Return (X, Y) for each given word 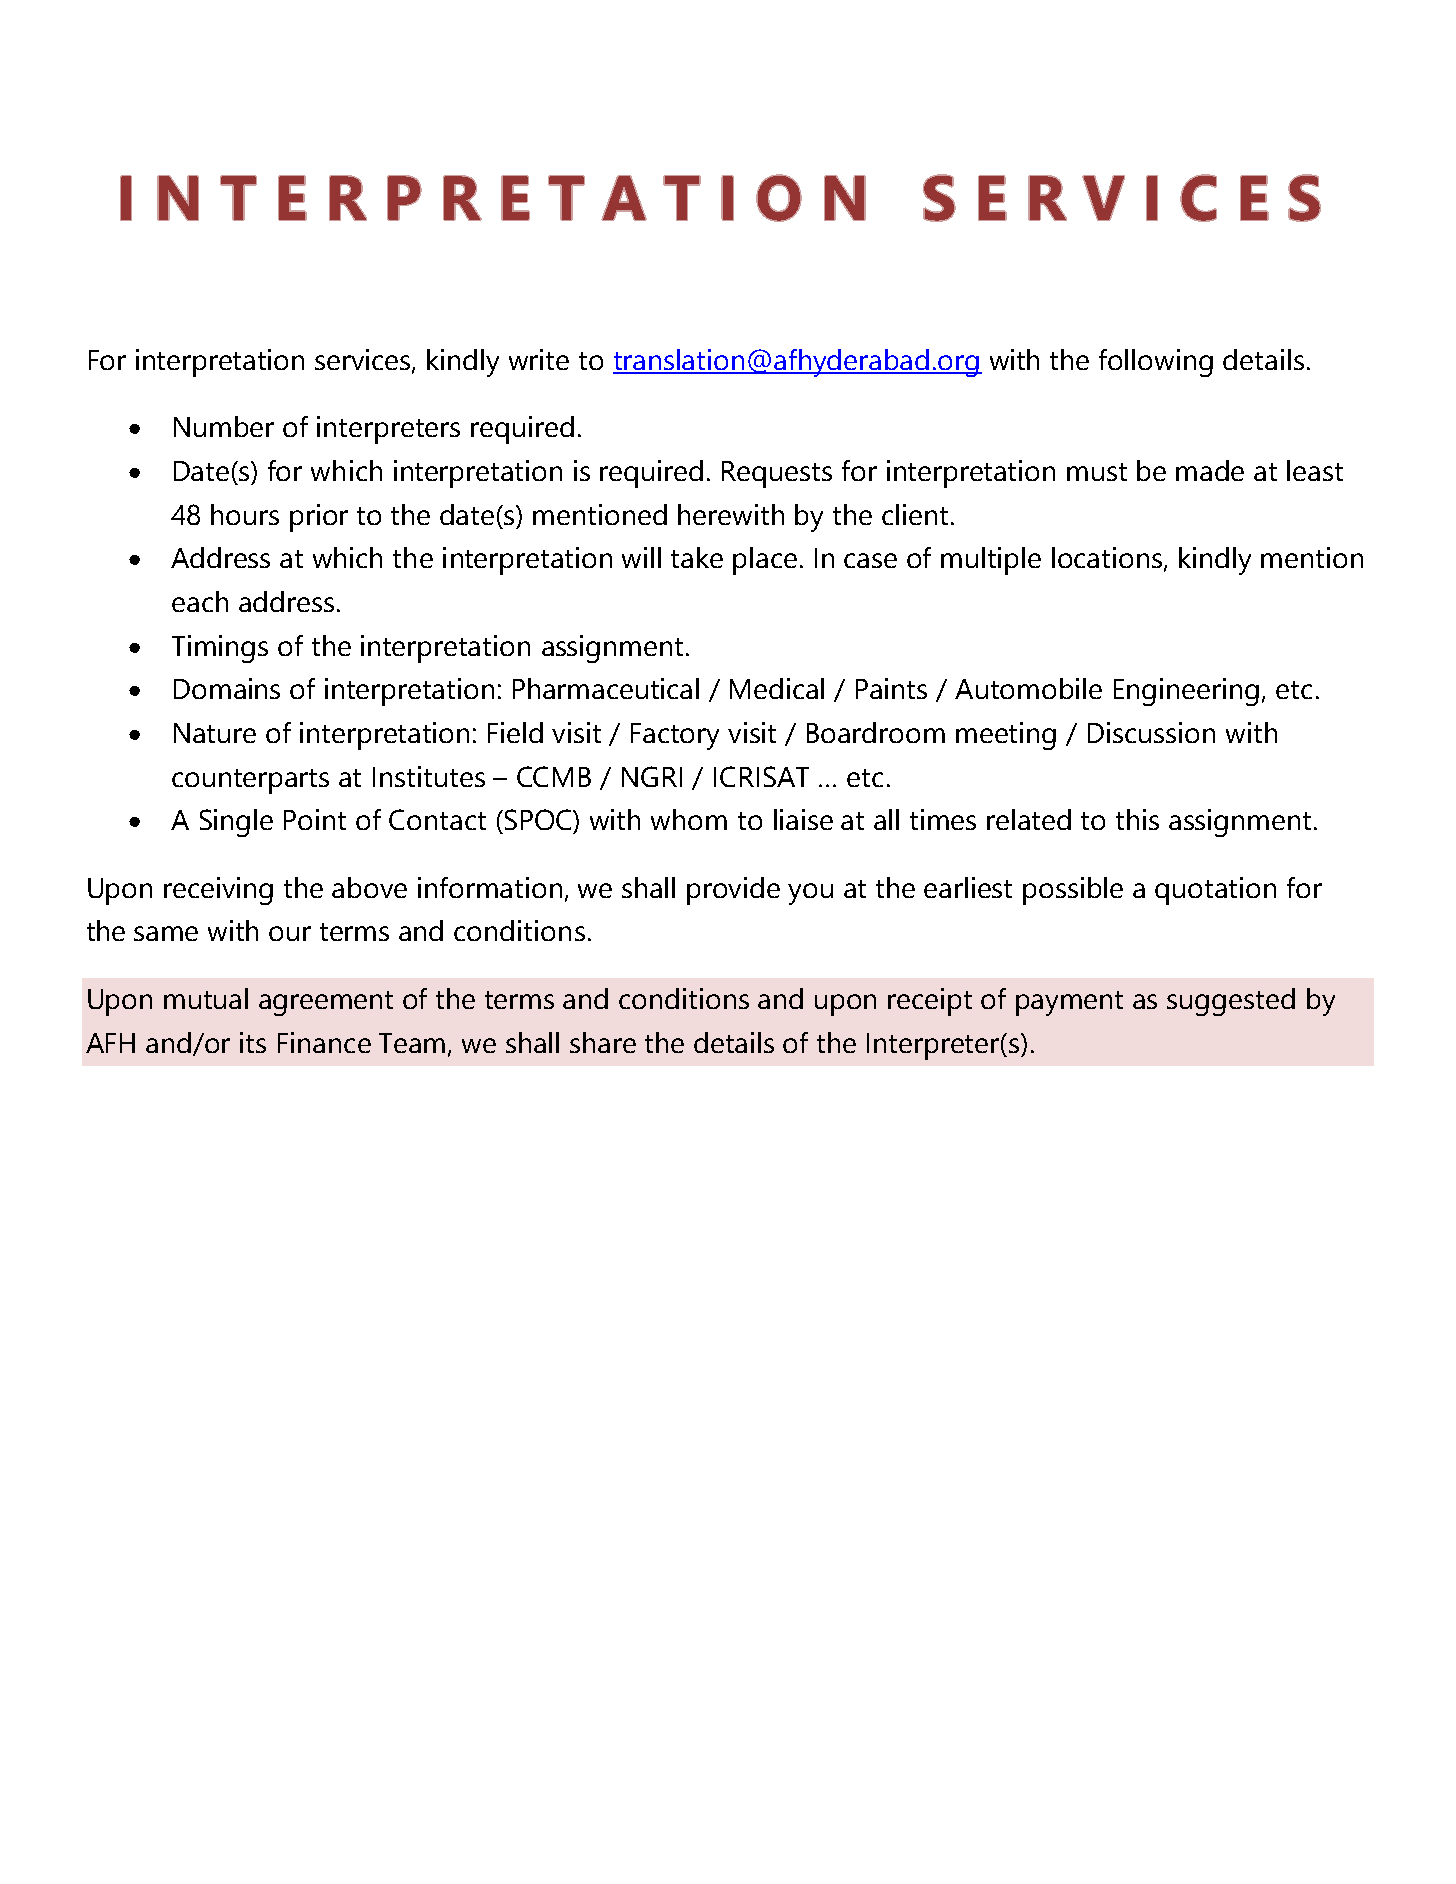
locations (1108, 559)
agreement (326, 1003)
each (200, 601)
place (765, 561)
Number (224, 426)
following (1156, 363)
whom (689, 819)
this (1137, 819)
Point (315, 819)
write (539, 359)
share (603, 1042)
